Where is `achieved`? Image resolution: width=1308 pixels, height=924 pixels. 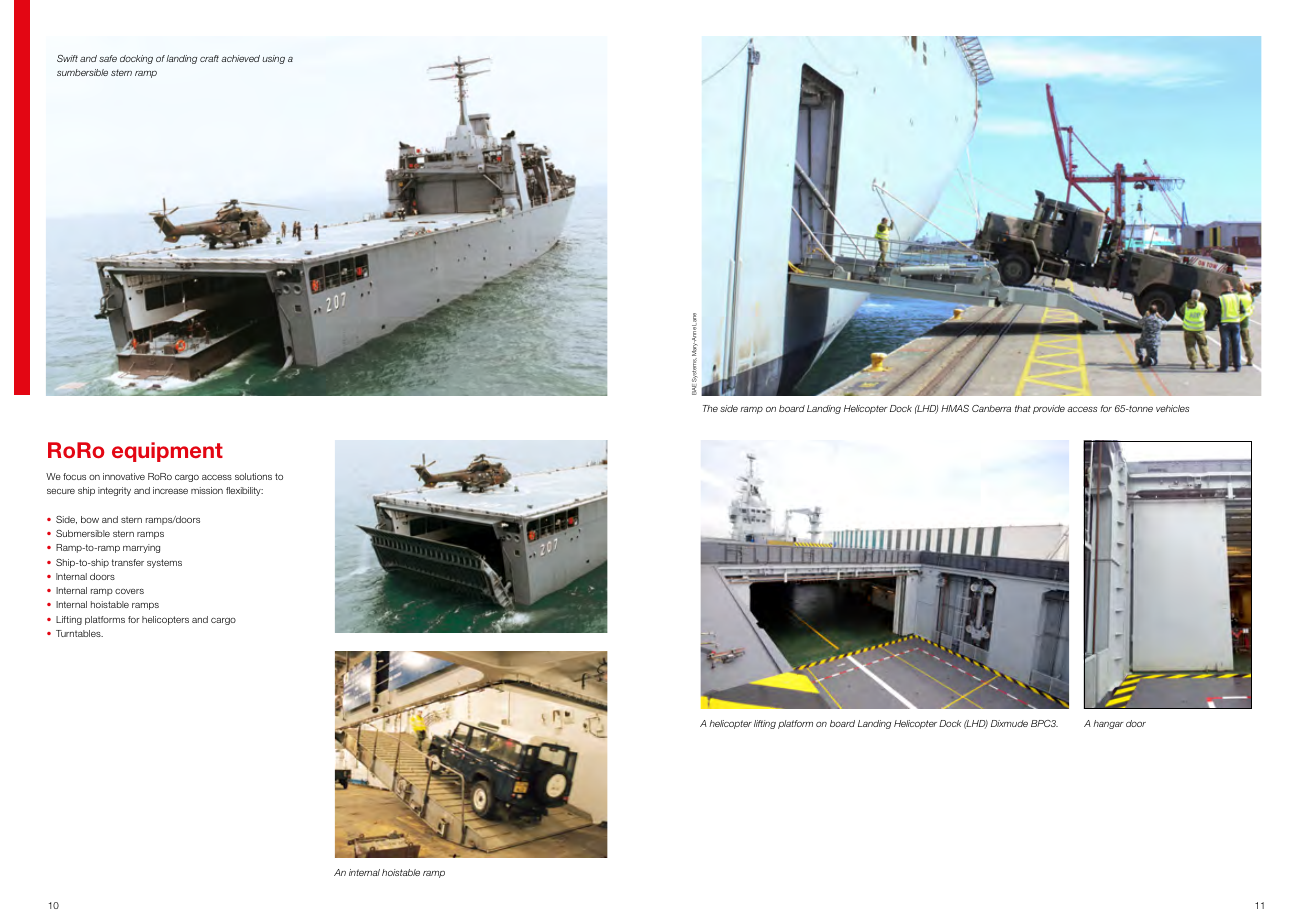 achieved is located at coordinates (240, 58).
